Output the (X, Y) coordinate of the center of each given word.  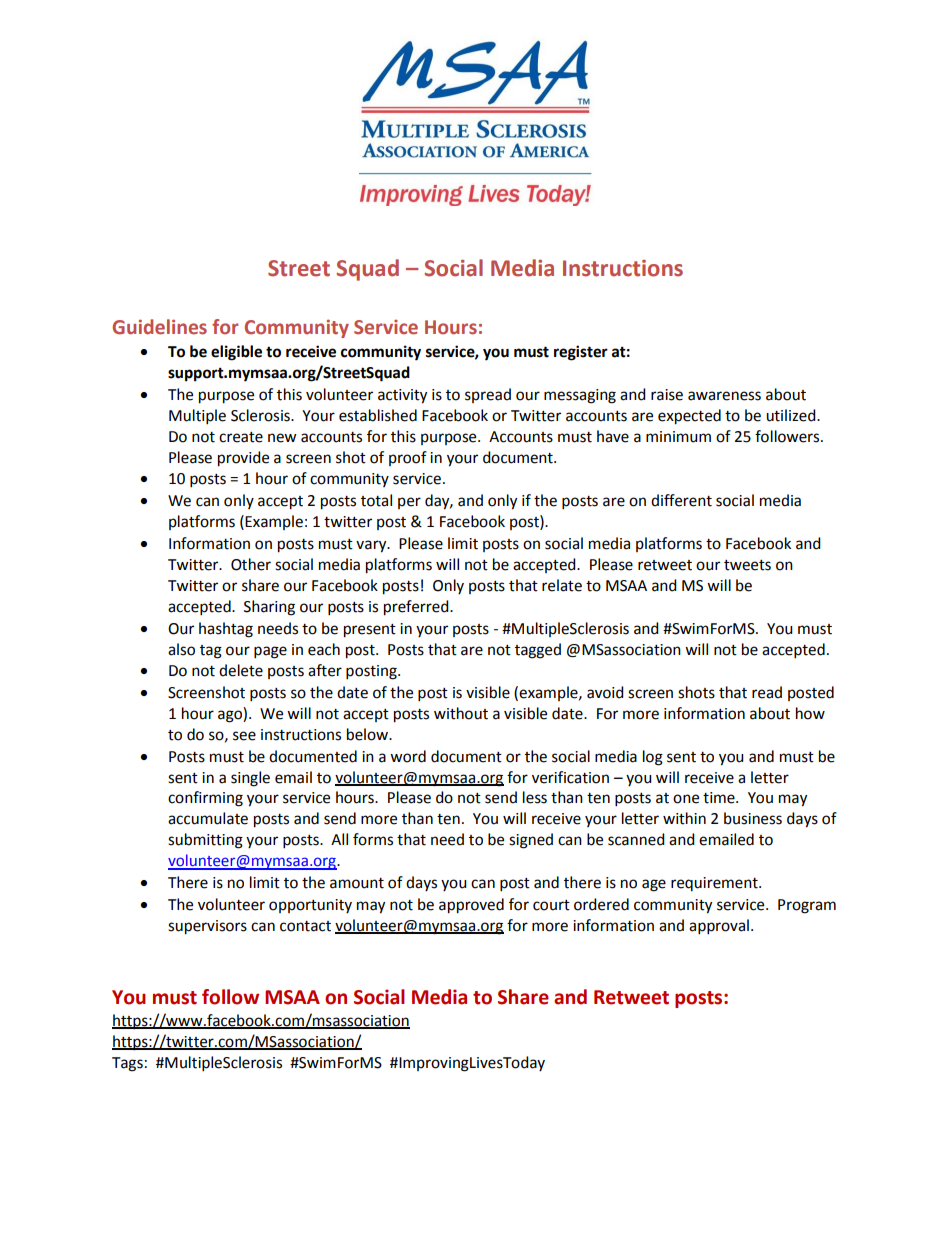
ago (231, 716)
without (461, 713)
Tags (127, 1064)
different (681, 500)
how (810, 713)
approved (471, 906)
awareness (724, 396)
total (376, 500)
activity (402, 396)
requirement (715, 884)
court (551, 905)
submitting (205, 841)
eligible (236, 353)
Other (251, 564)
